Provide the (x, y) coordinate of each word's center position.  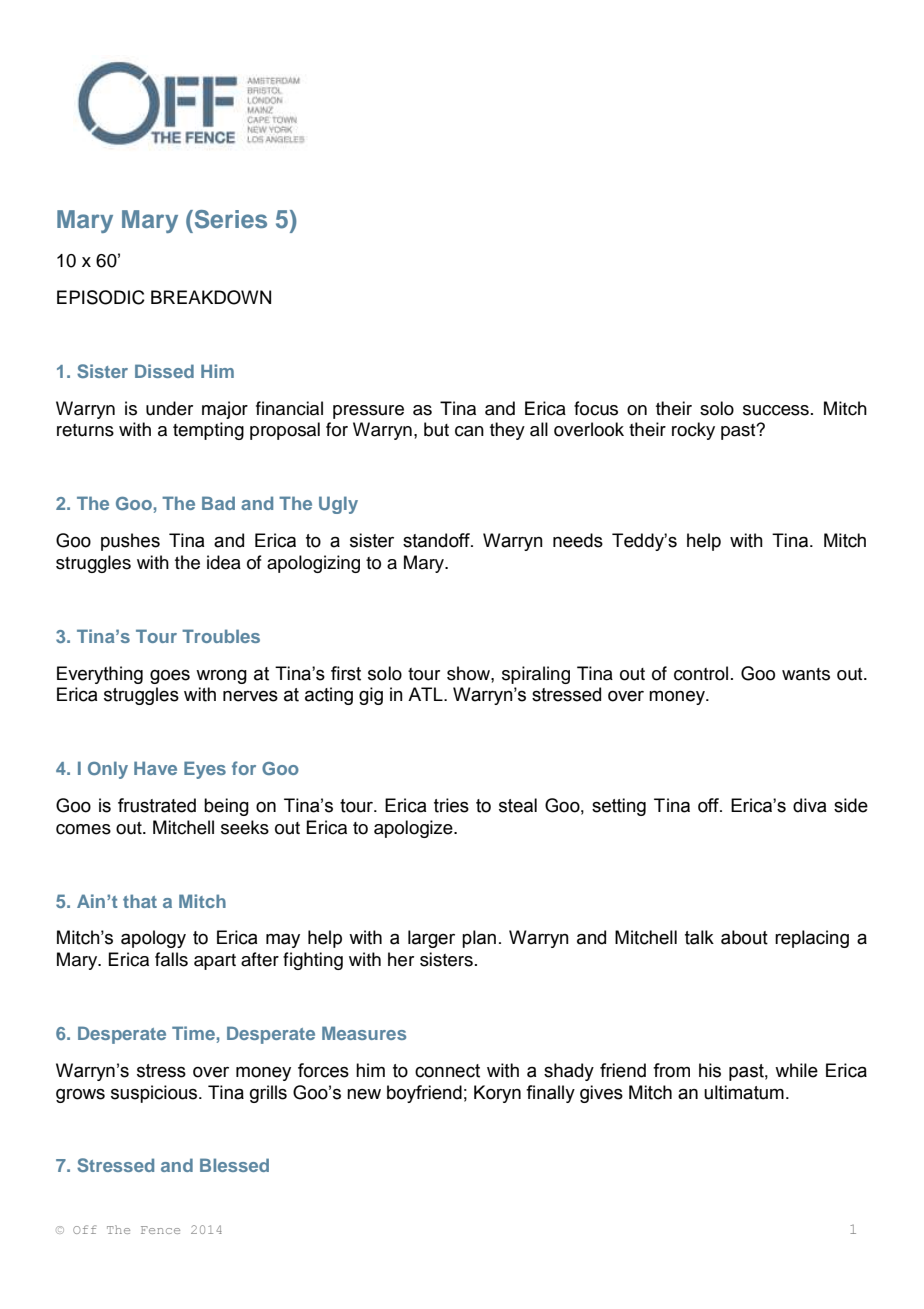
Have (155, 768)
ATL (426, 694)
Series (229, 219)
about (744, 937)
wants (806, 674)
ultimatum (744, 1092)
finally (550, 1094)
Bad (218, 503)
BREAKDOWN (211, 297)
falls (171, 959)
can (469, 431)
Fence (160, 1230)
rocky (693, 431)
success (776, 410)
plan (479, 939)
